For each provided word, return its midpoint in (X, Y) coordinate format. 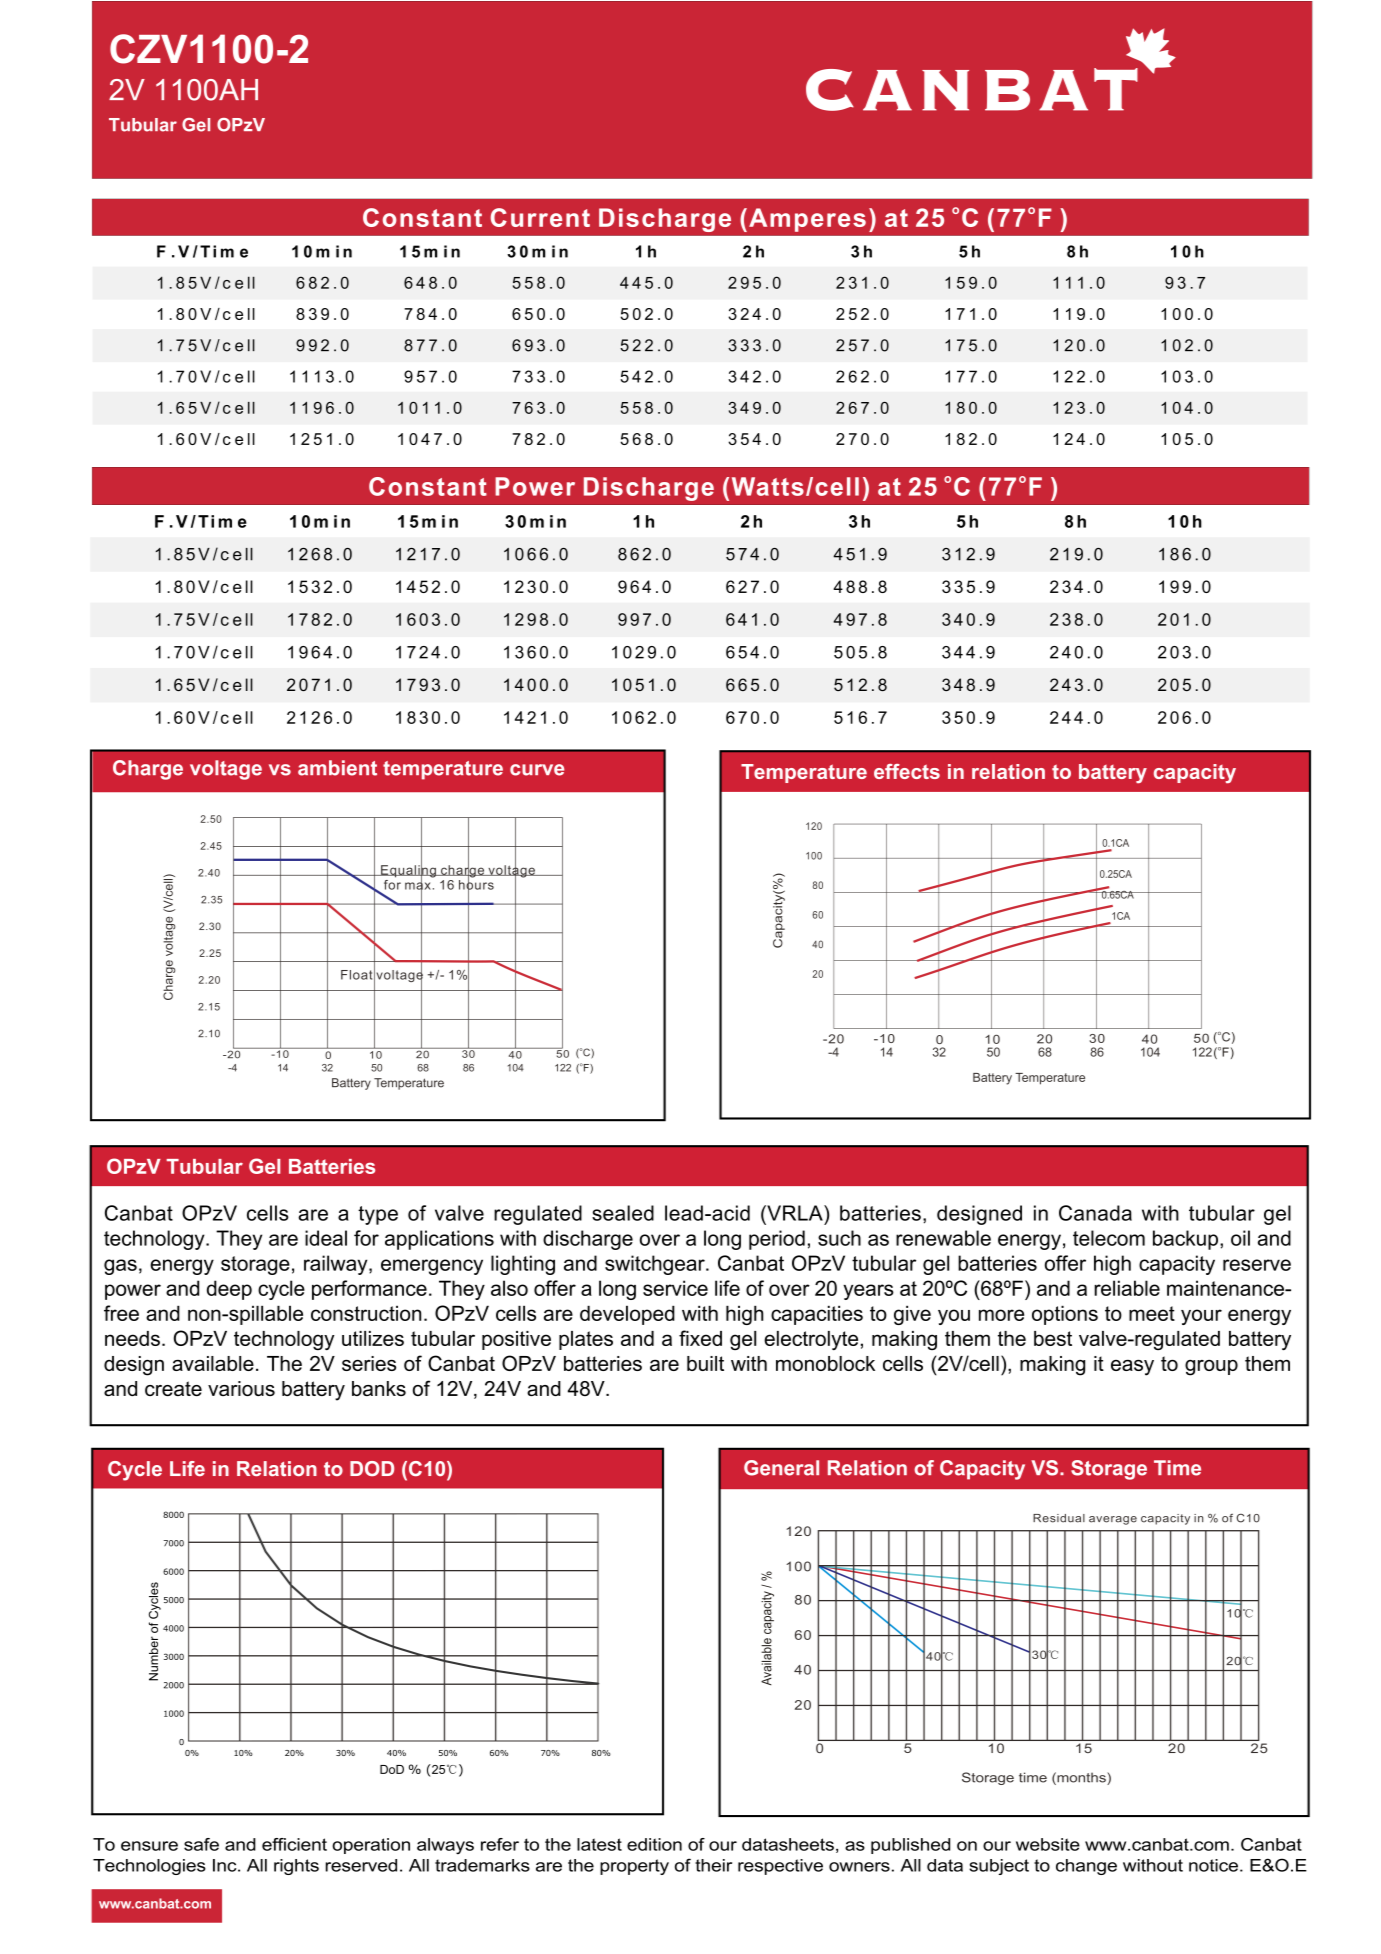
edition (654, 1844)
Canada (1095, 1213)
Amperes (807, 220)
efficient (294, 1844)
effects (907, 771)
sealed (623, 1213)
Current (540, 217)
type (378, 1215)
